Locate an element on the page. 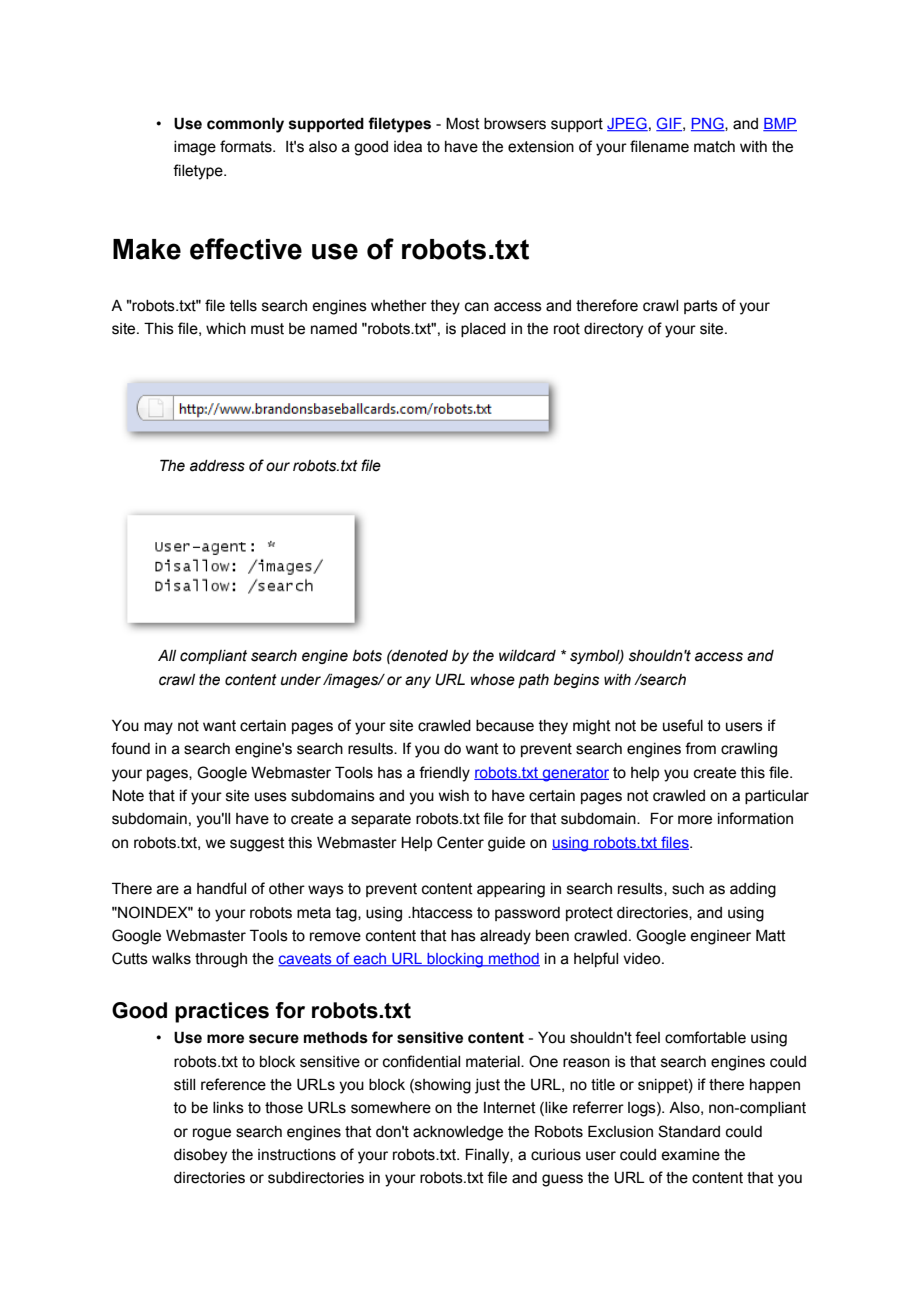 The image size is (924, 1308). placed is located at coordinates (483, 330).
